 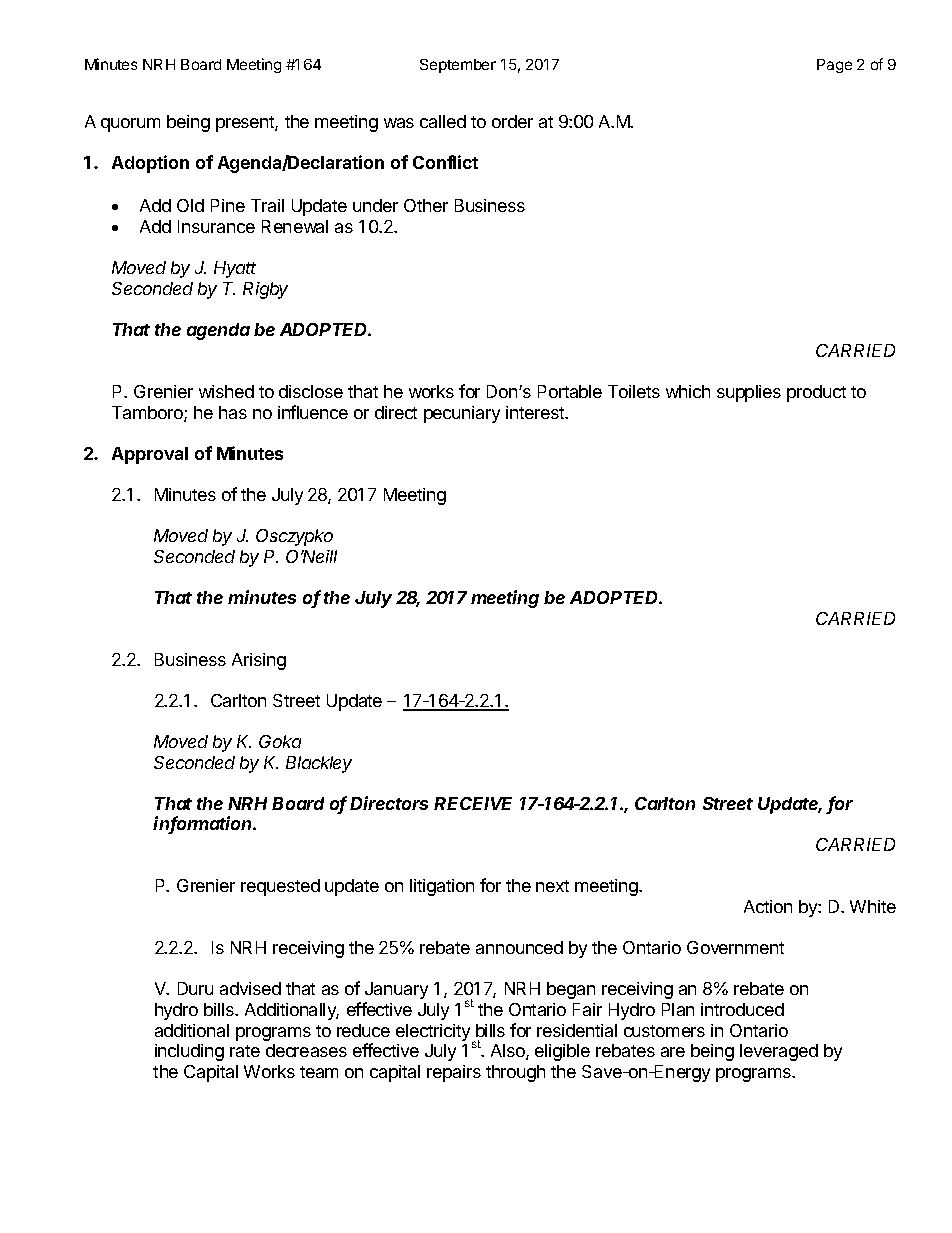 What do you see at coordinates (834, 66) in the page?
I see `Page` at bounding box center [834, 66].
